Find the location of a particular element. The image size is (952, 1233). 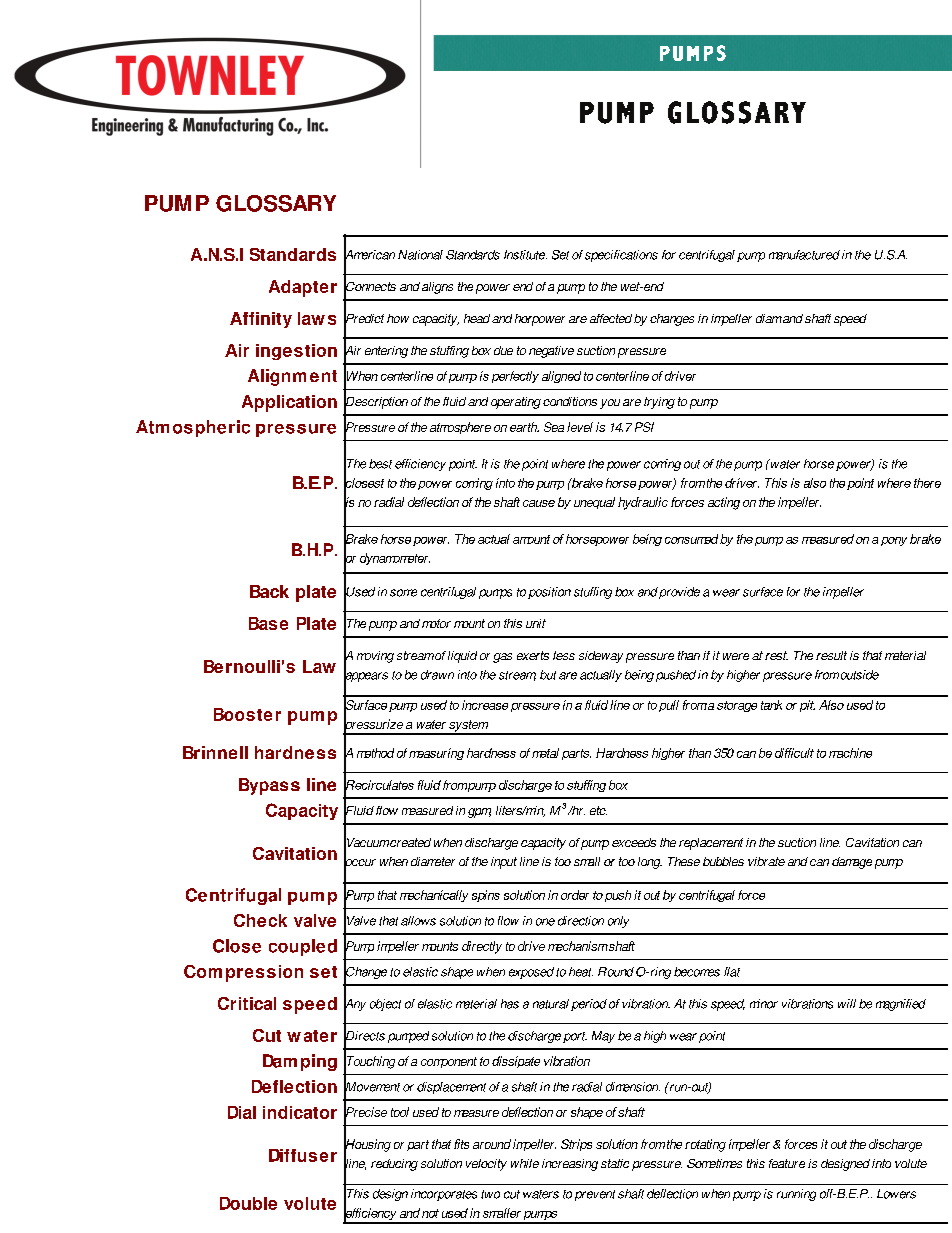

Adapter is located at coordinates (303, 288).
